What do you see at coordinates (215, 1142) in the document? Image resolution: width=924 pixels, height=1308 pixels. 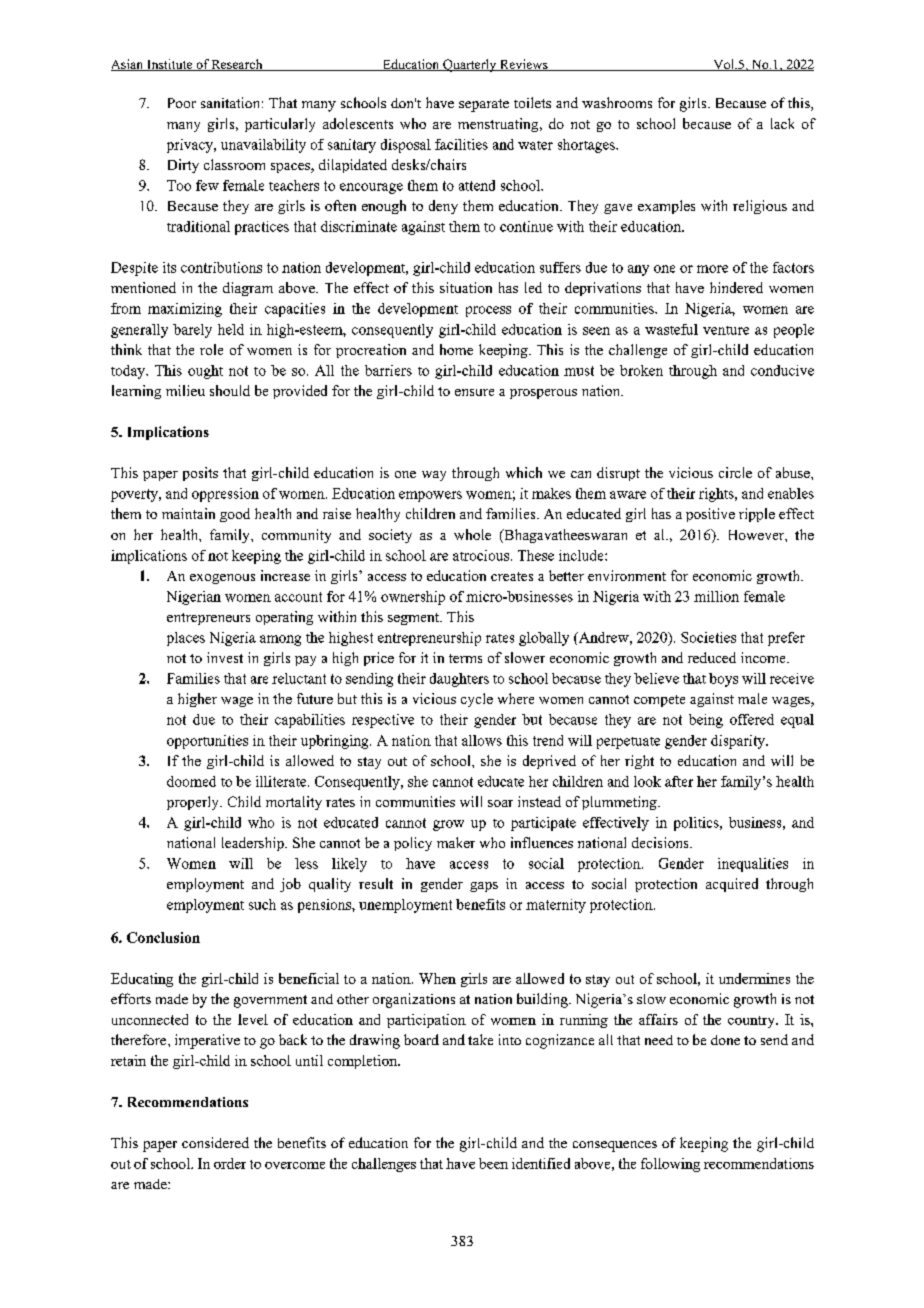 I see `considered` at bounding box center [215, 1142].
